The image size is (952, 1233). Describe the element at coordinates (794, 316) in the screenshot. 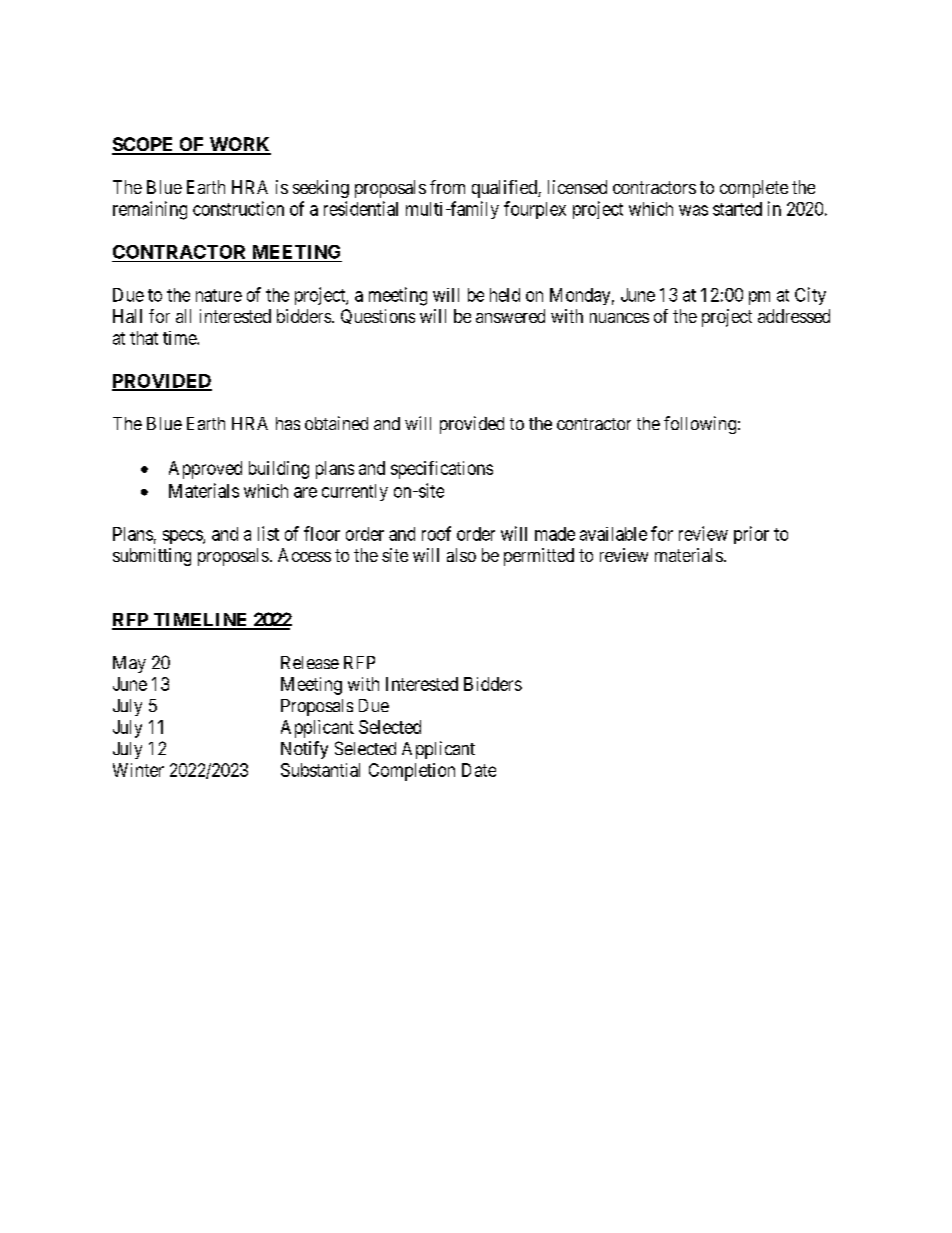

I see `addressed` at that location.
